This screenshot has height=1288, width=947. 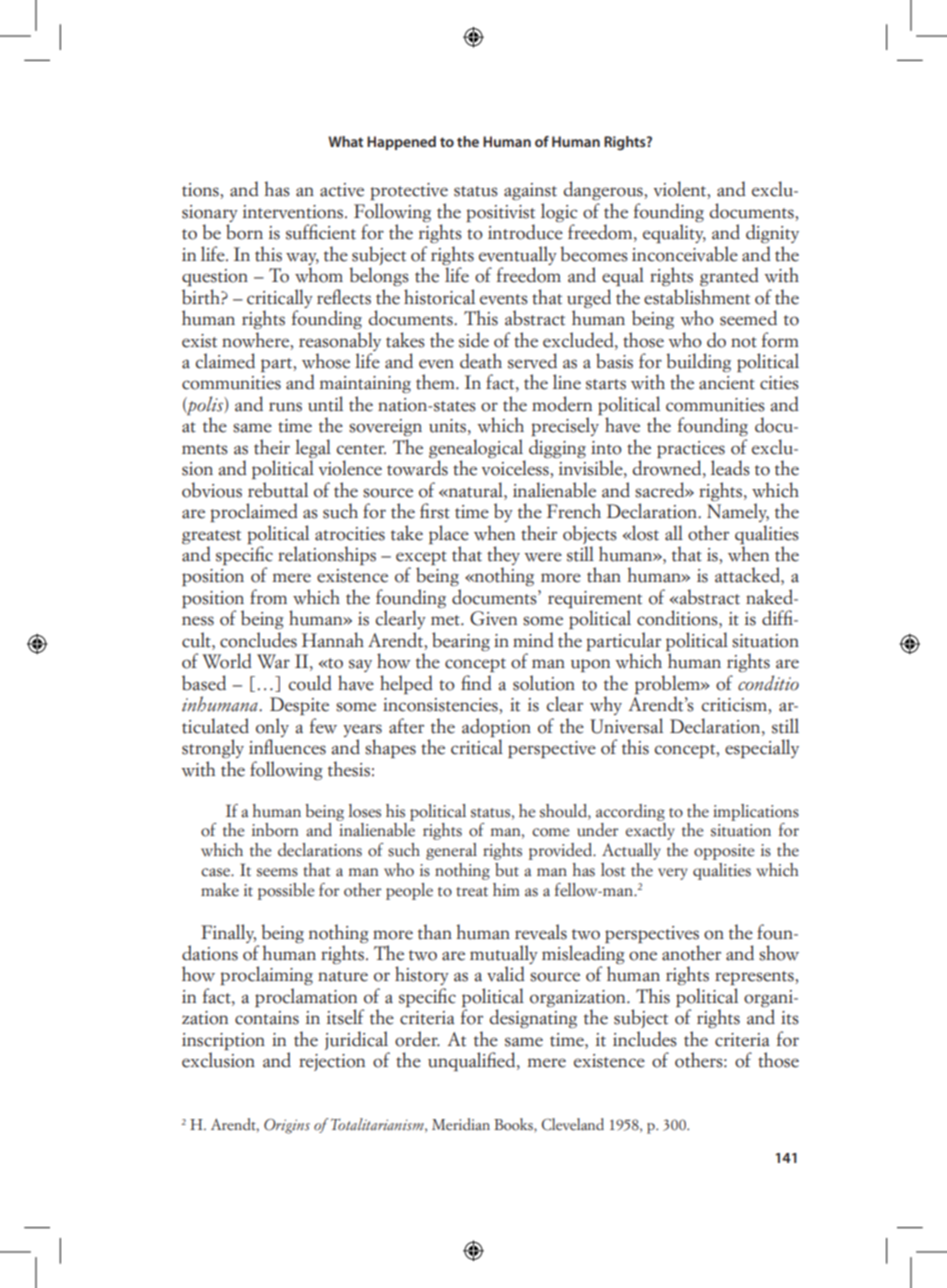 I want to click on runs, so click(x=285, y=407).
